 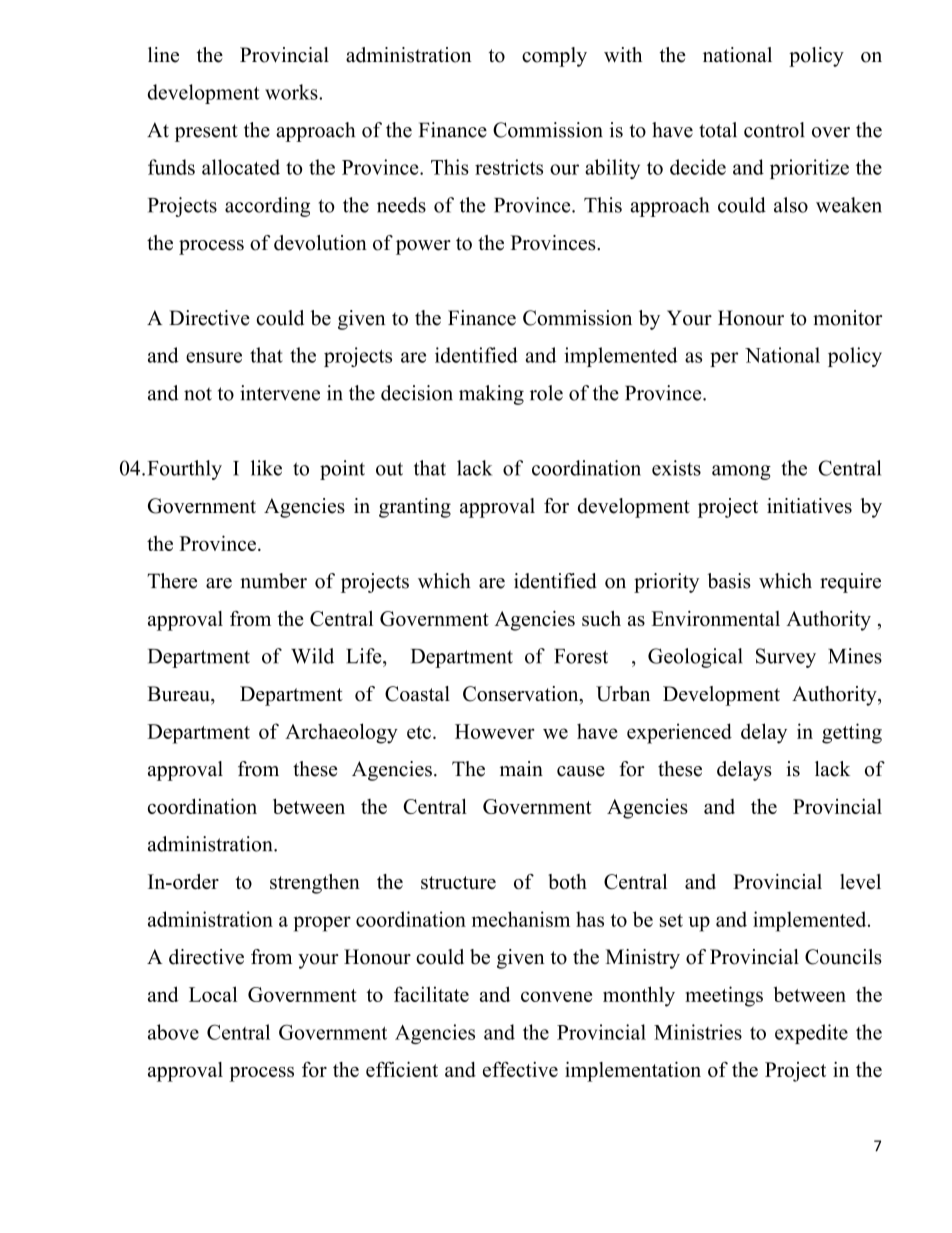 What do you see at coordinates (554, 57) in the screenshot?
I see `comply` at bounding box center [554, 57].
